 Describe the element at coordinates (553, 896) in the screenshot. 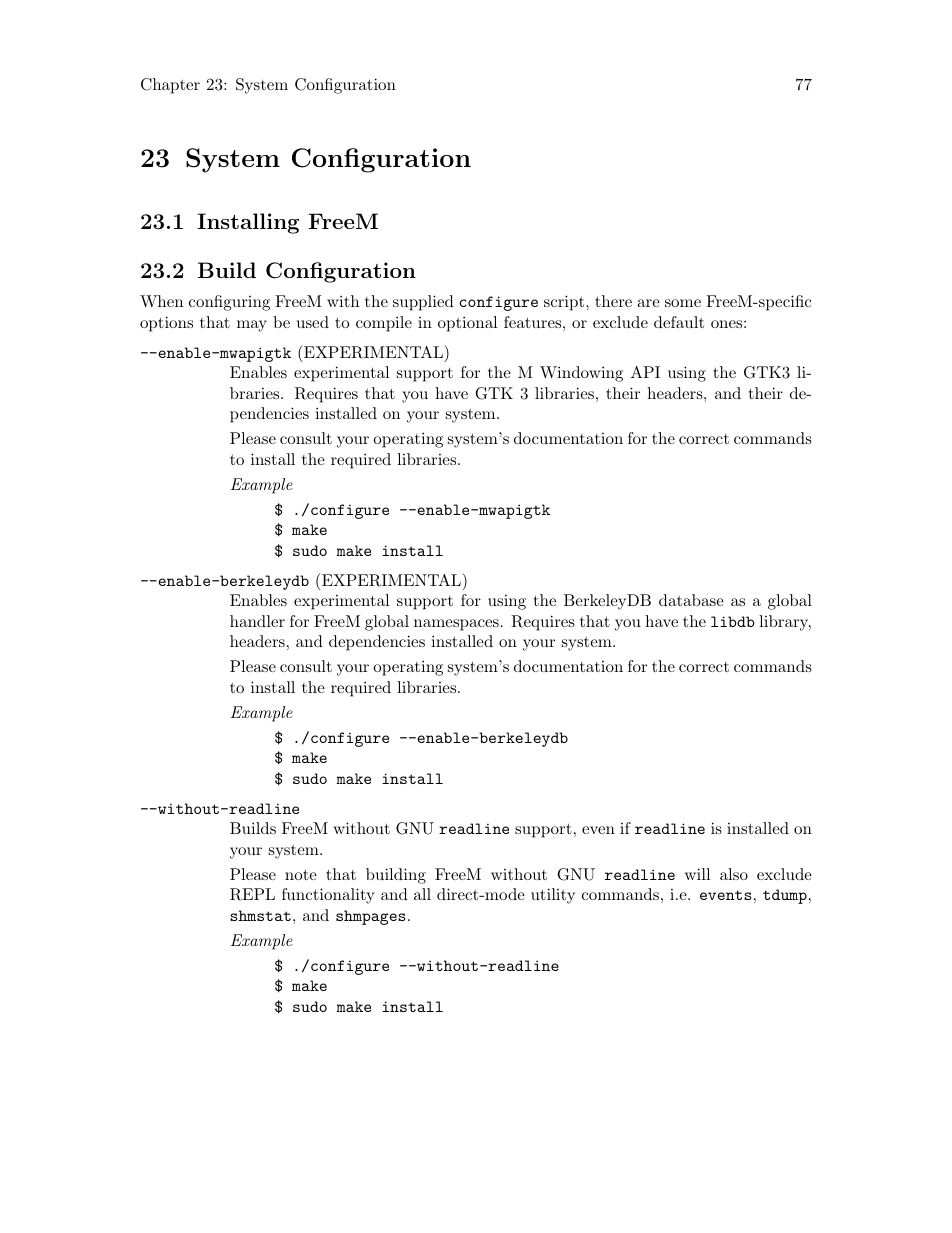

I see `utility` at that location.
